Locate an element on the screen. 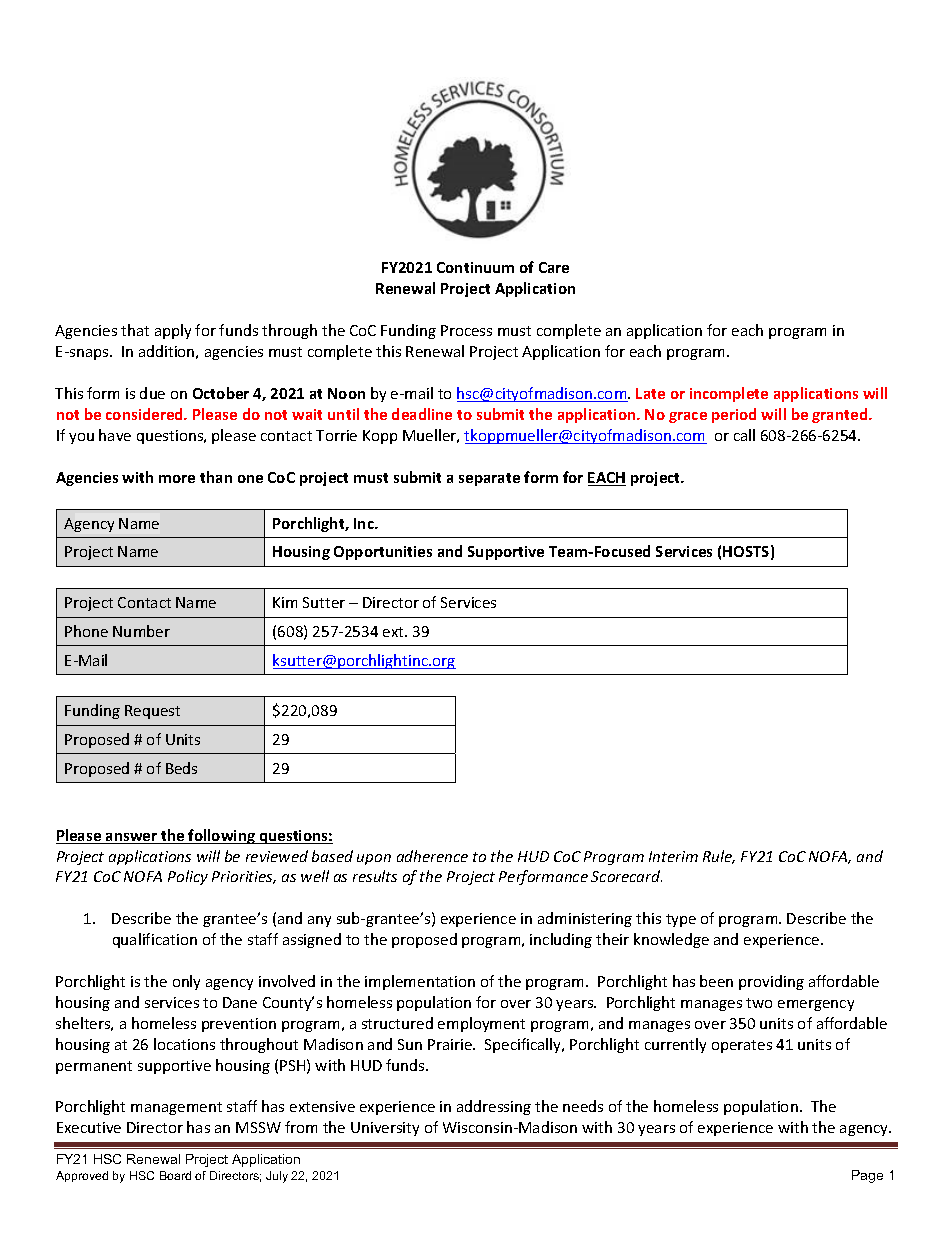 Image resolution: width=952 pixels, height=1233 pixels. apply is located at coordinates (173, 331).
